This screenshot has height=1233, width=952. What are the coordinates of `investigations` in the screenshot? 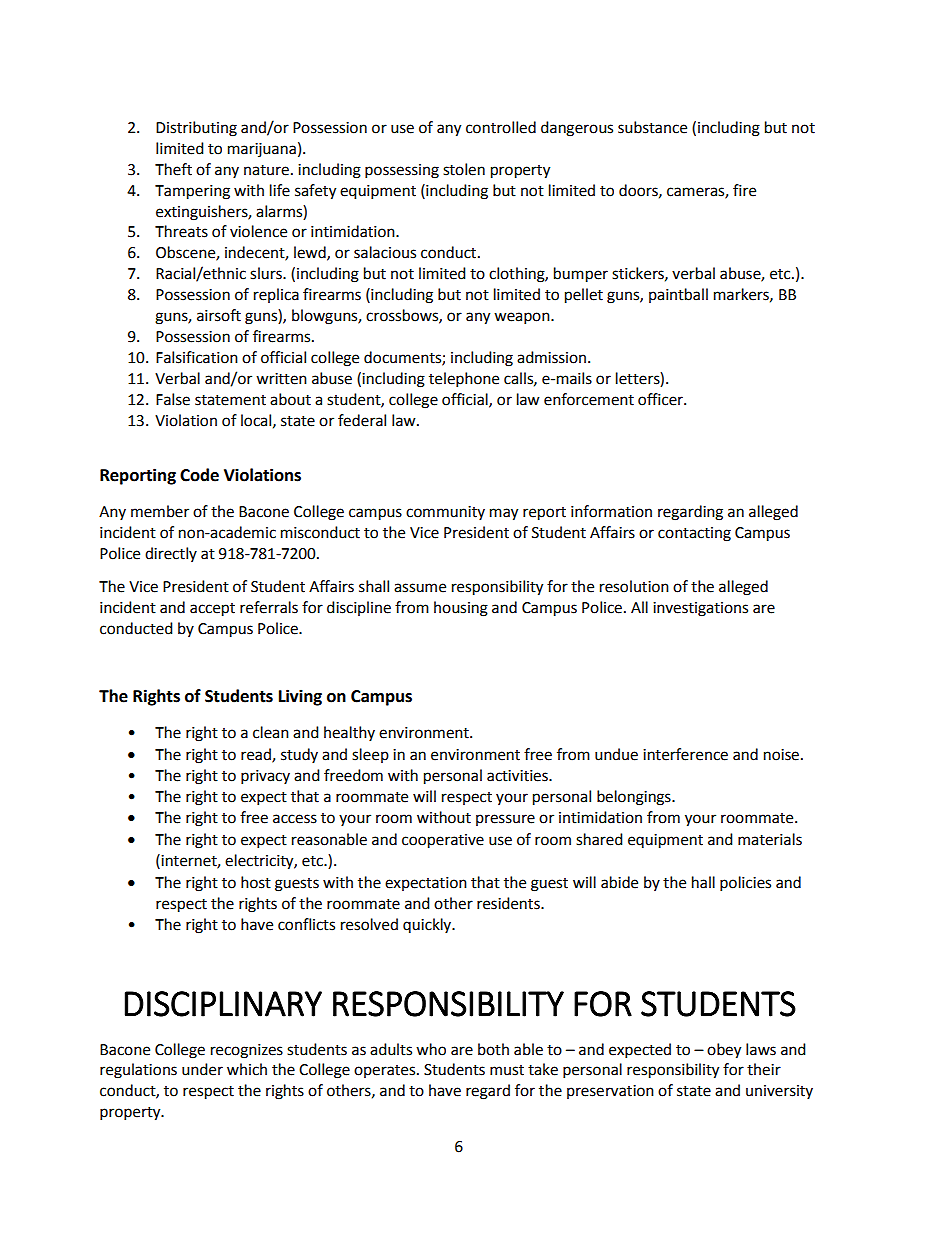 It's located at (700, 609).
